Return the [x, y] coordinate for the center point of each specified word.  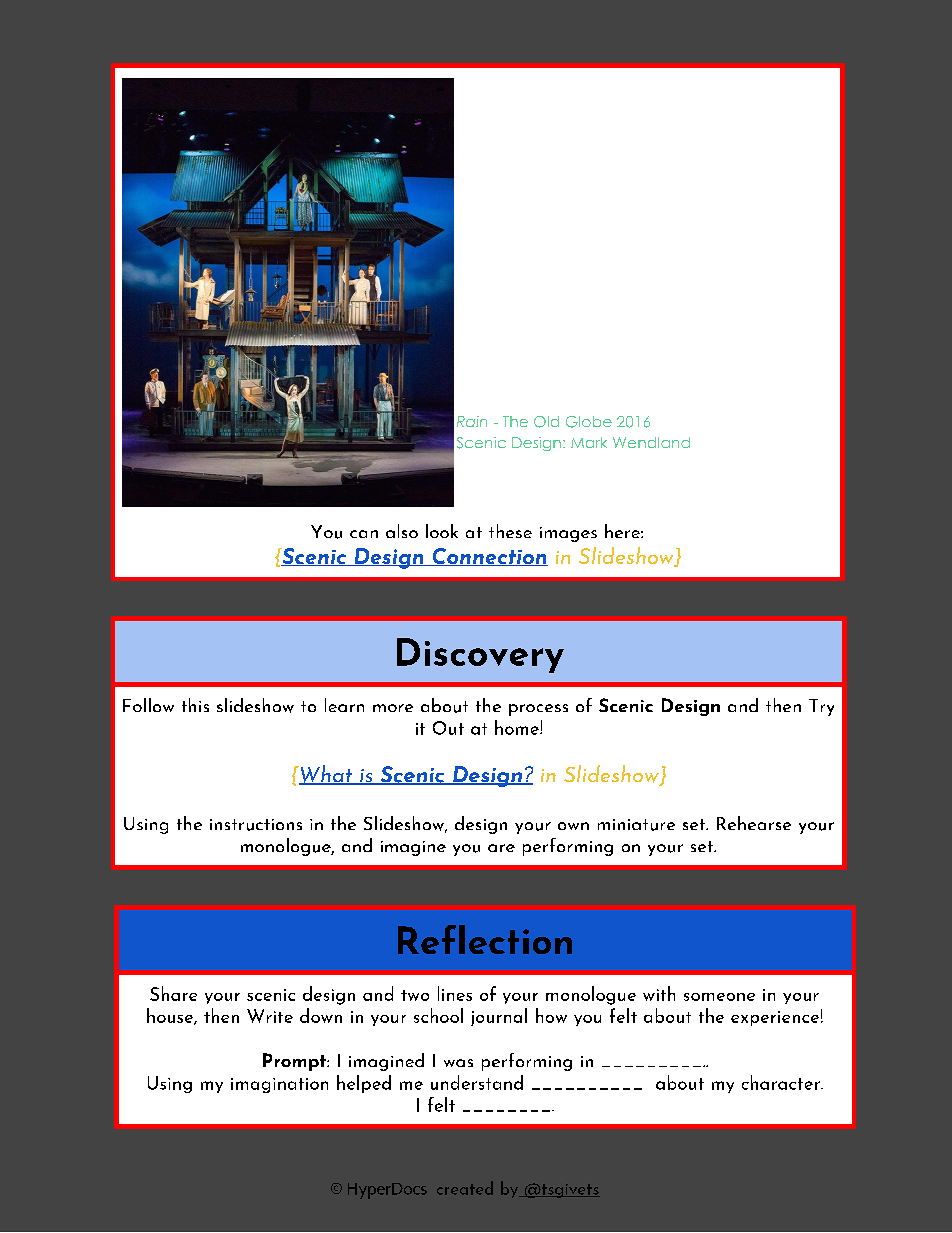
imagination [279, 1085]
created [465, 1188]
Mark [589, 442]
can [364, 534]
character [782, 1082]
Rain [472, 421]
